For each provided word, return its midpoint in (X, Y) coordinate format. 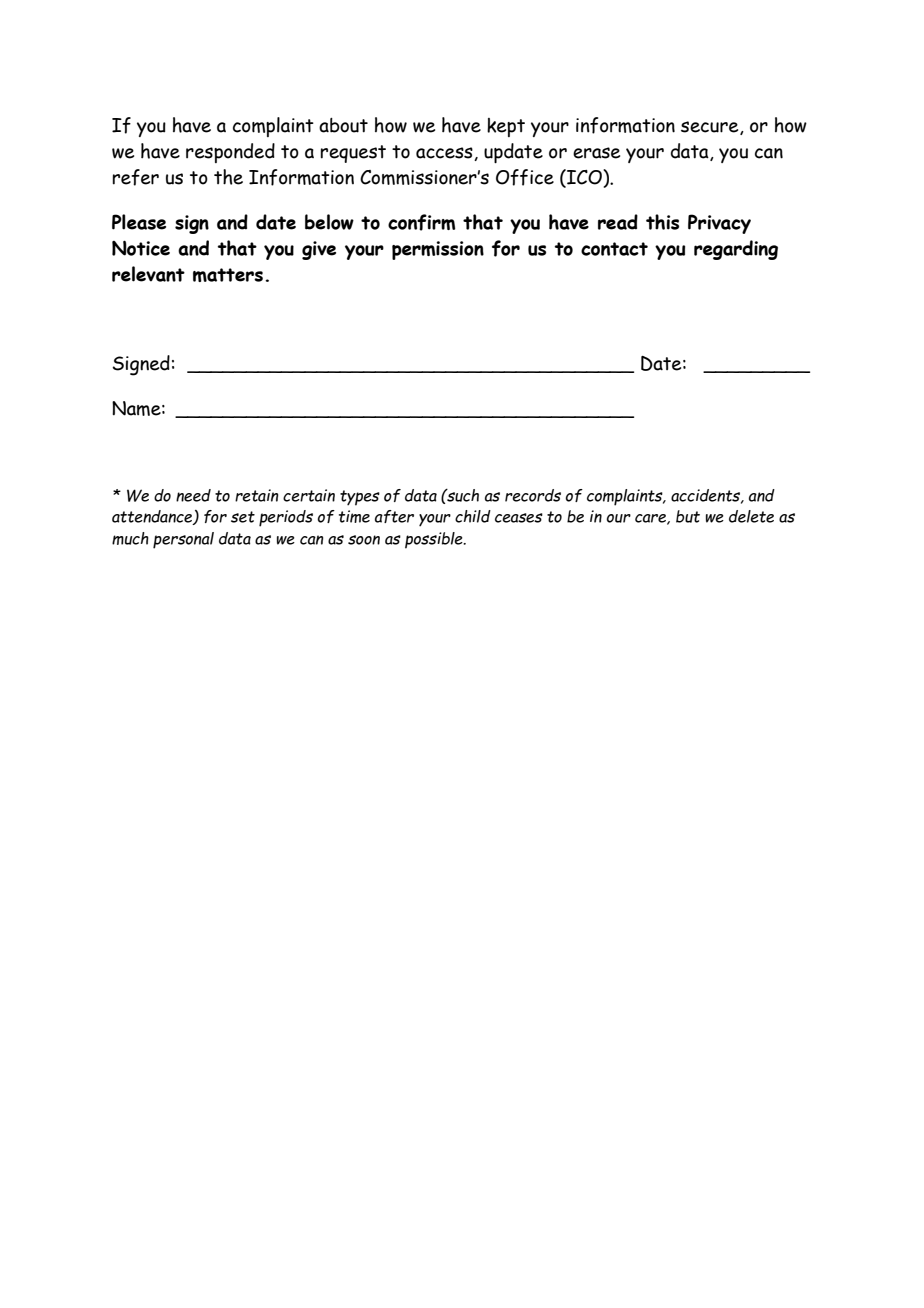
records (533, 495)
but (688, 516)
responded (230, 153)
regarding (736, 250)
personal (183, 540)
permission (438, 250)
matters (228, 275)
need (193, 495)
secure (711, 128)
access (445, 154)
